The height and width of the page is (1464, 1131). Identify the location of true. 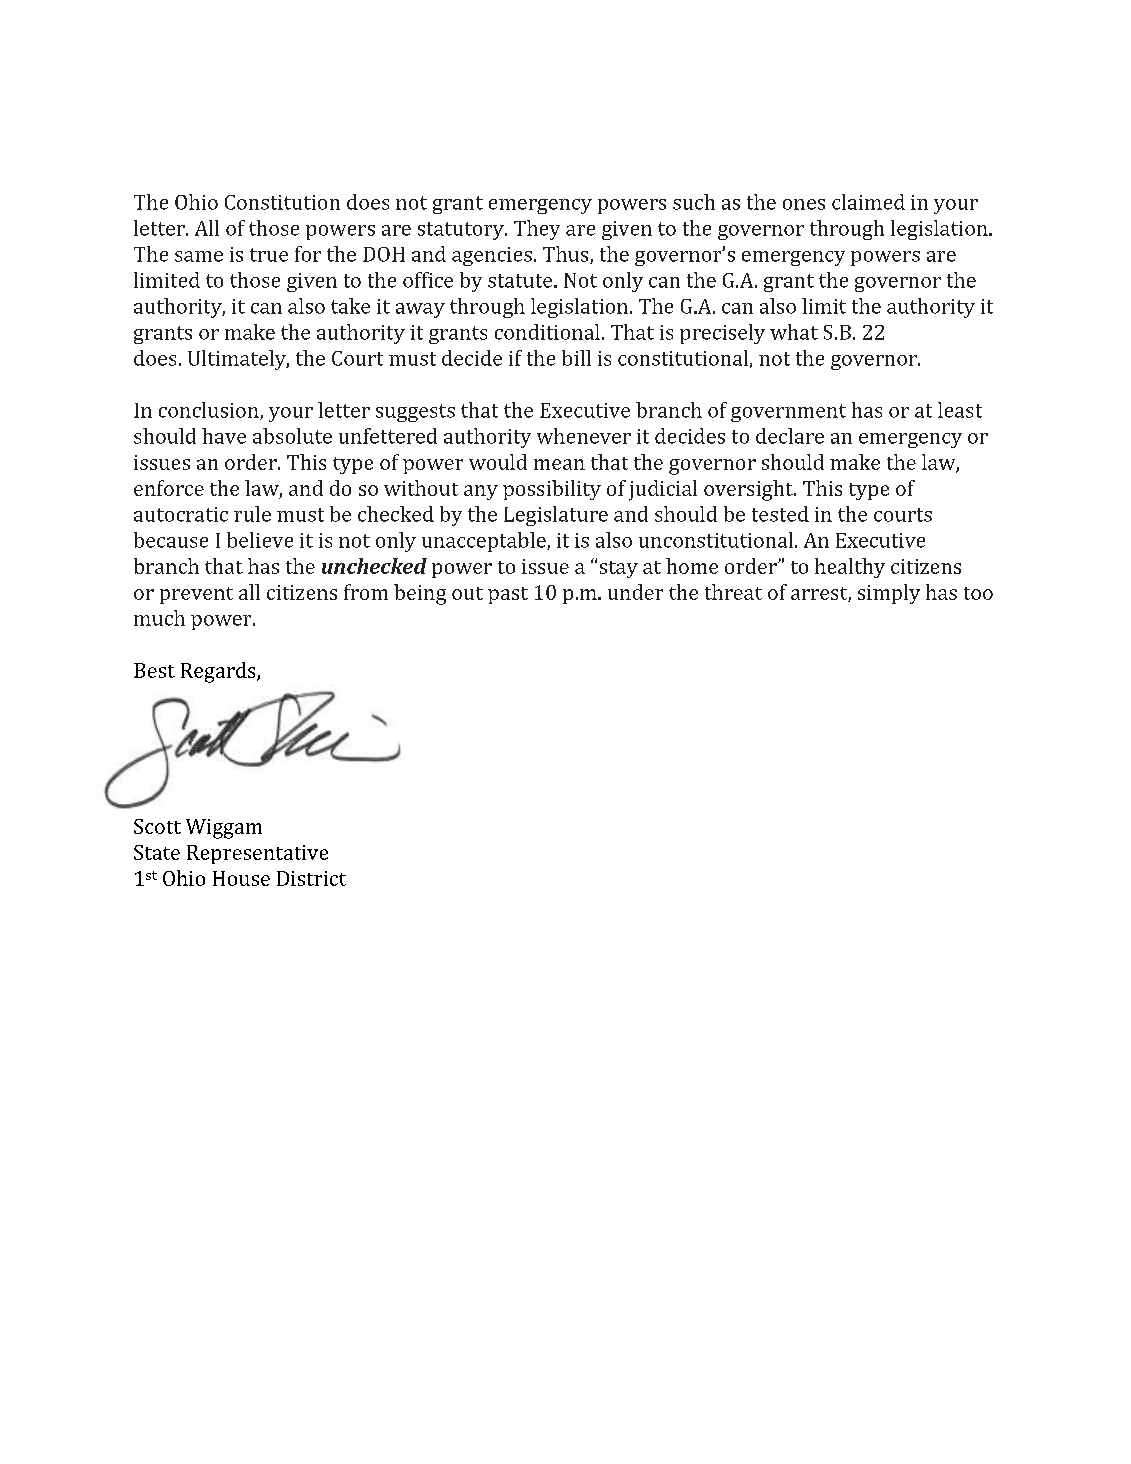
(269, 255).
